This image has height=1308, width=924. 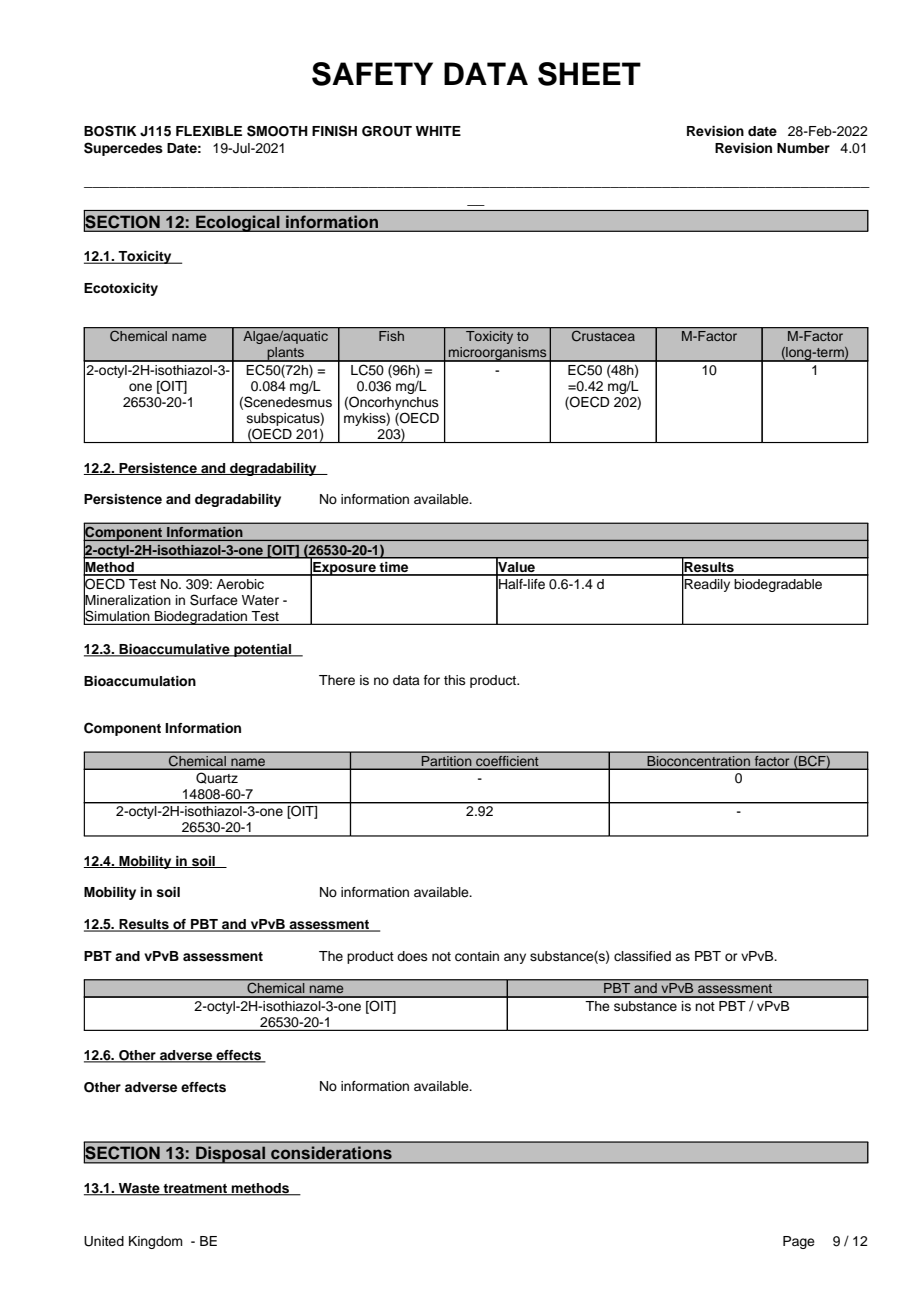 What do you see at coordinates (195, 1190) in the image?
I see `treatment` at bounding box center [195, 1190].
